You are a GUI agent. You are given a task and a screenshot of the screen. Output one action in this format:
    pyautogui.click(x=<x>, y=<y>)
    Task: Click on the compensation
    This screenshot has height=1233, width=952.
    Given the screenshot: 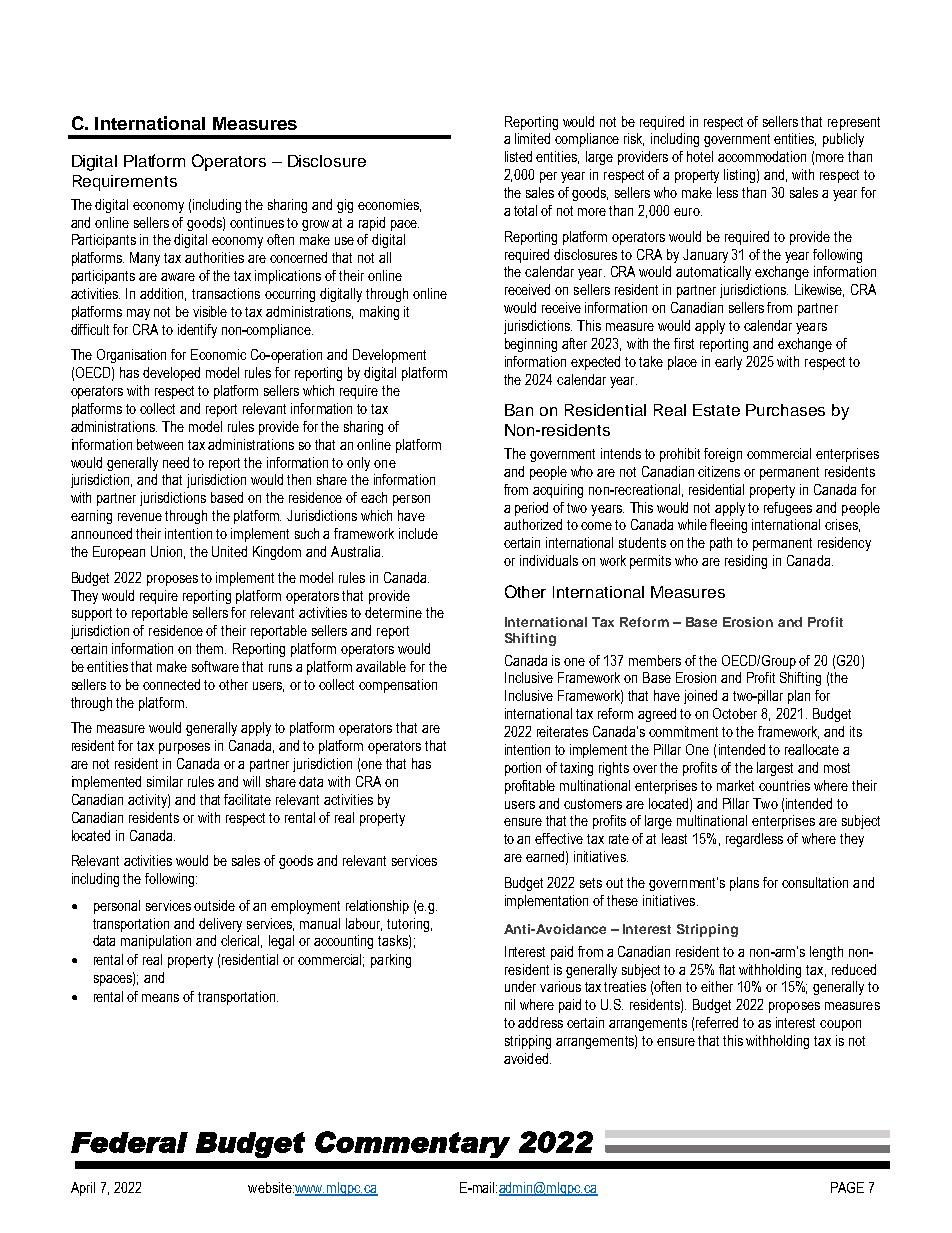 What is the action you would take?
    pyautogui.click(x=398, y=686)
